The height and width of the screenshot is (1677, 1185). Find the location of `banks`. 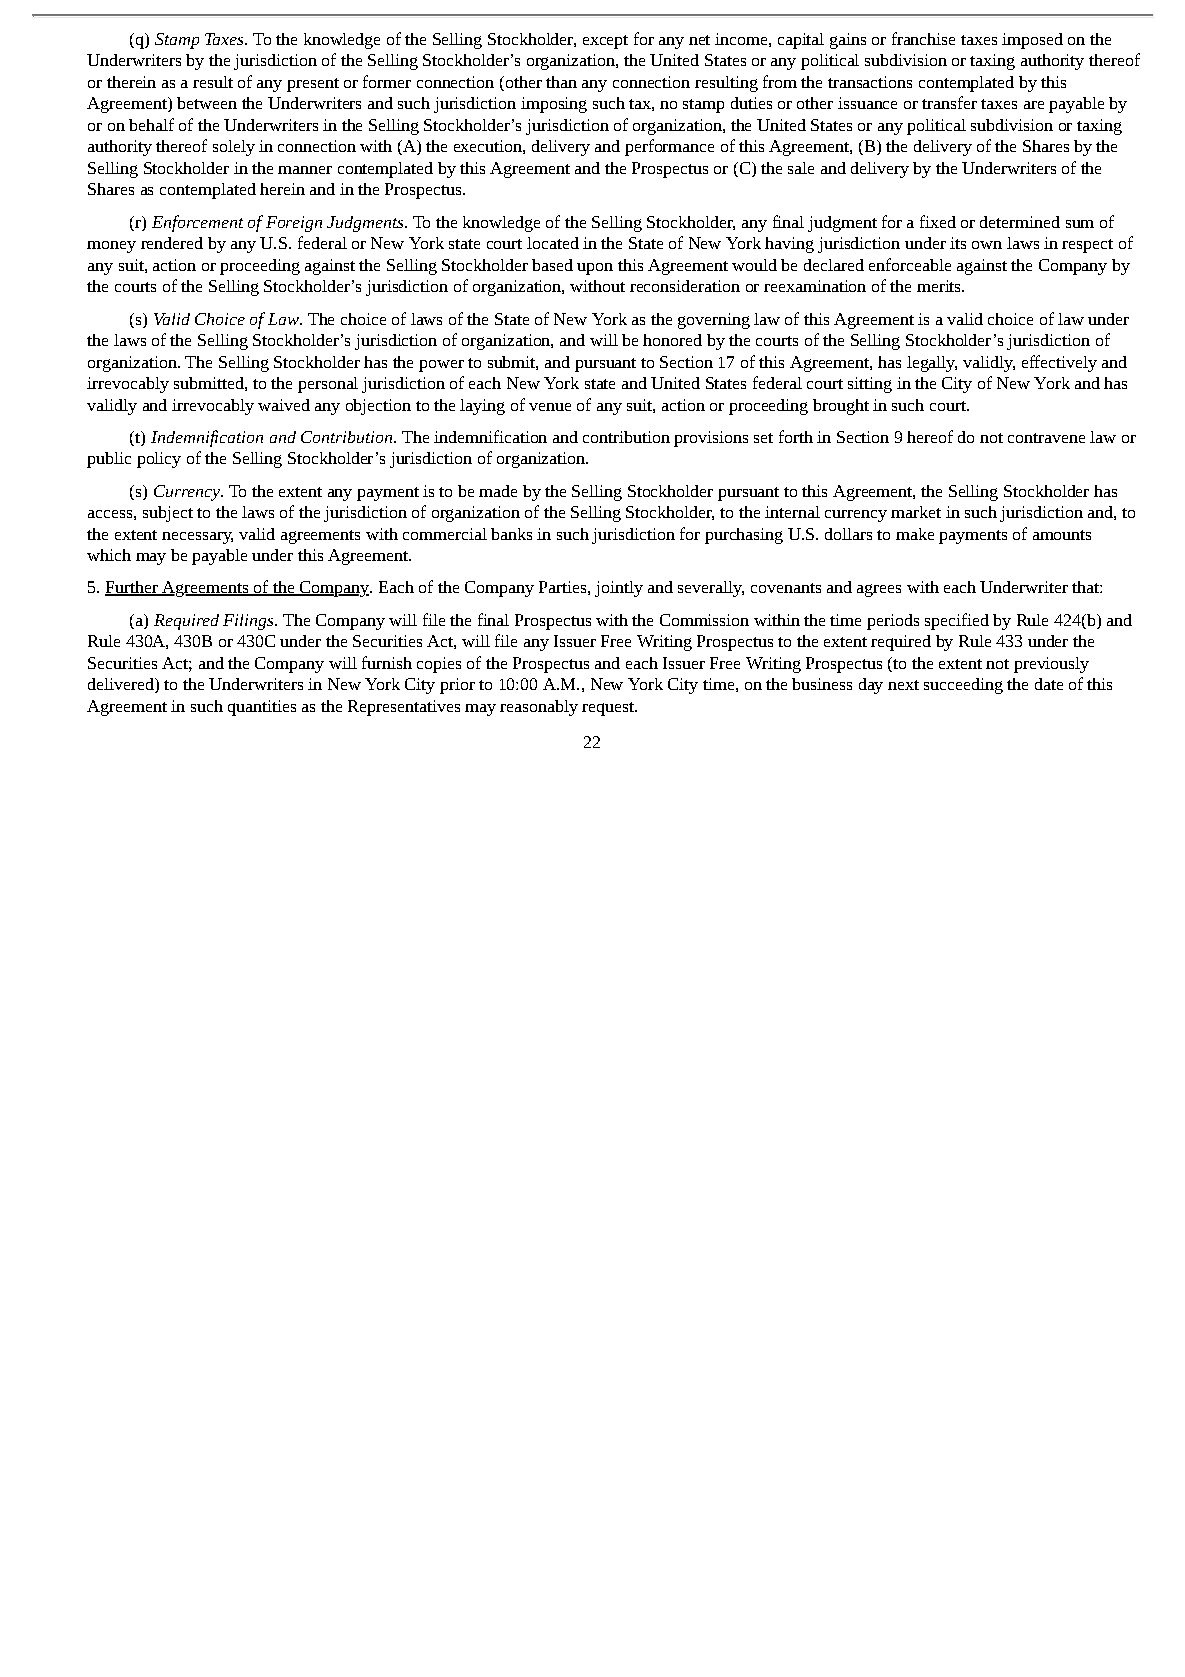

banks is located at coordinates (511, 534).
